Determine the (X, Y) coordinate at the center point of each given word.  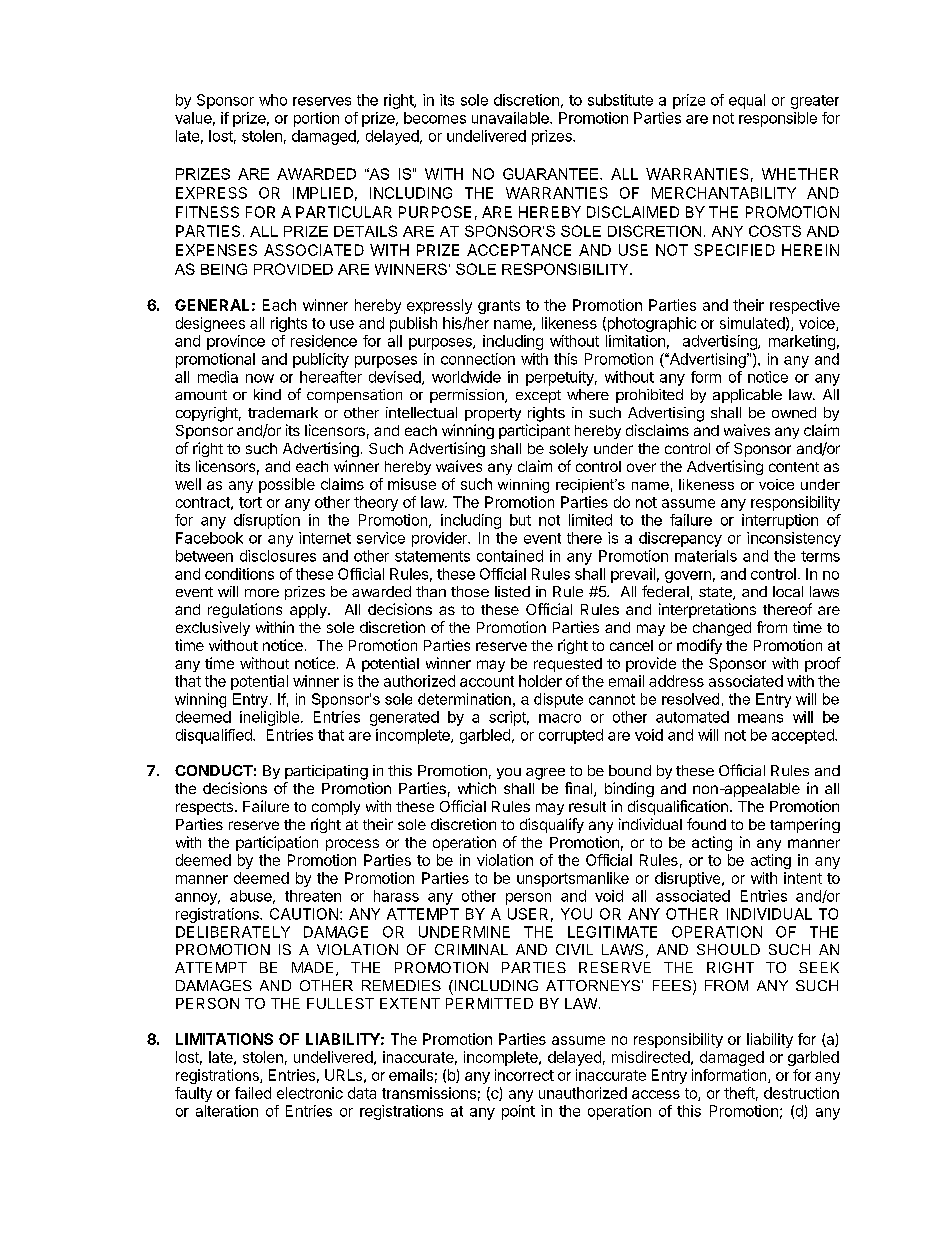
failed (253, 1093)
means (760, 718)
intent (803, 878)
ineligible (269, 718)
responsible (778, 119)
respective (805, 306)
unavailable (511, 118)
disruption (267, 521)
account (487, 681)
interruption (780, 521)
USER (528, 914)
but (520, 520)
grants (499, 307)
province (236, 342)
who (273, 100)
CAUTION (304, 914)
